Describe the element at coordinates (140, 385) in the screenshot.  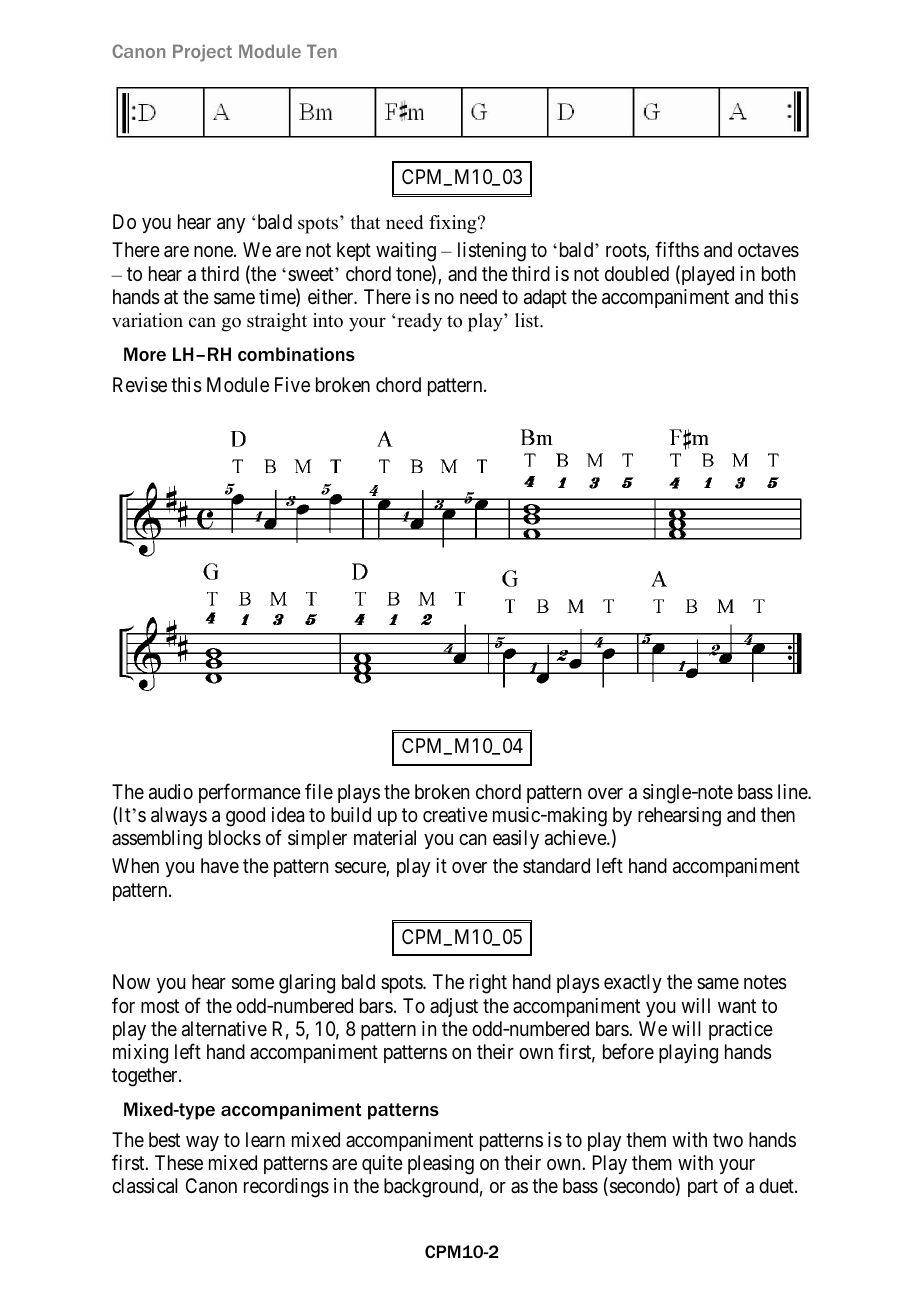
I see `Revise` at that location.
